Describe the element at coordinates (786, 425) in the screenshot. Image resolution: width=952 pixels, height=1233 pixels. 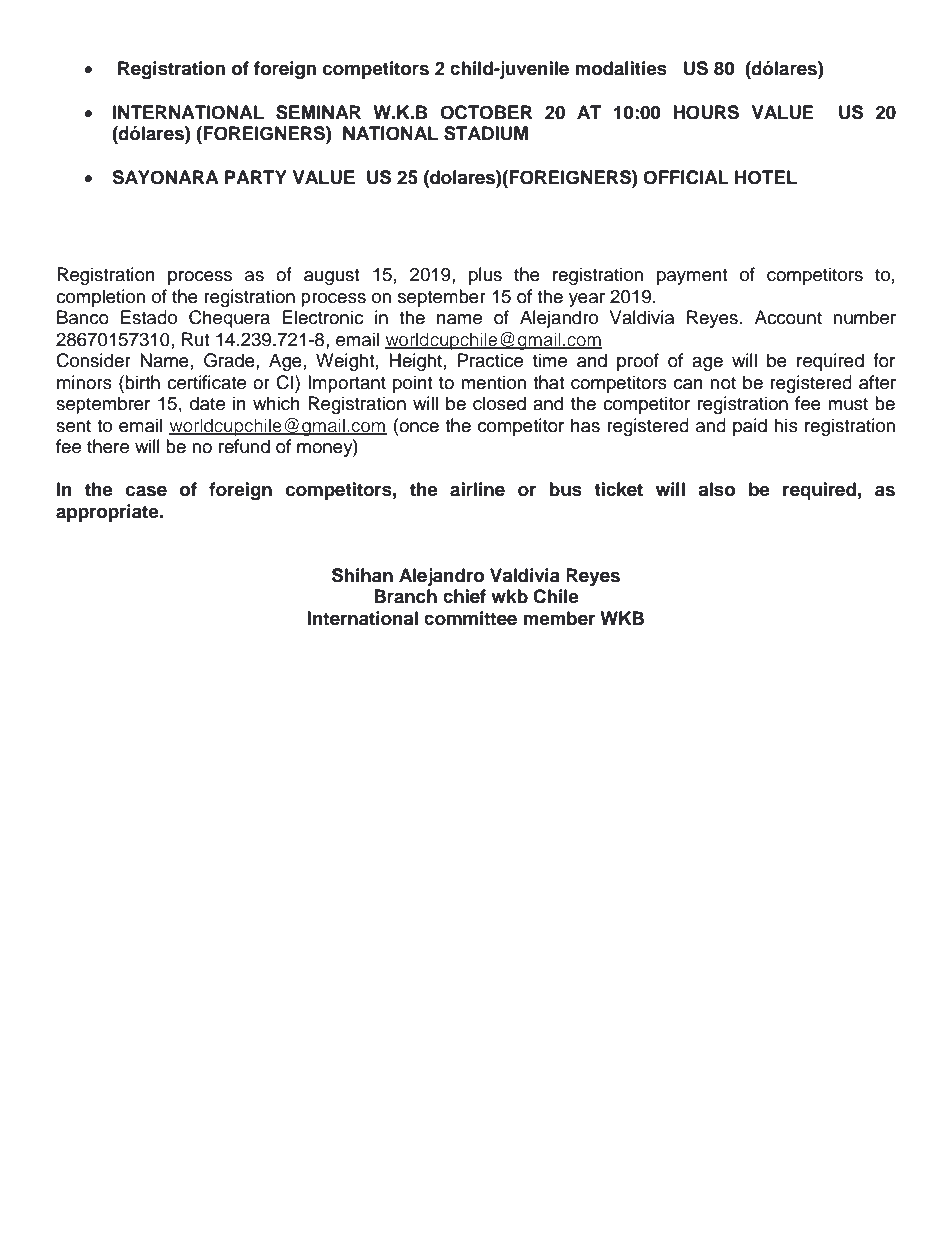
I see `his` at that location.
